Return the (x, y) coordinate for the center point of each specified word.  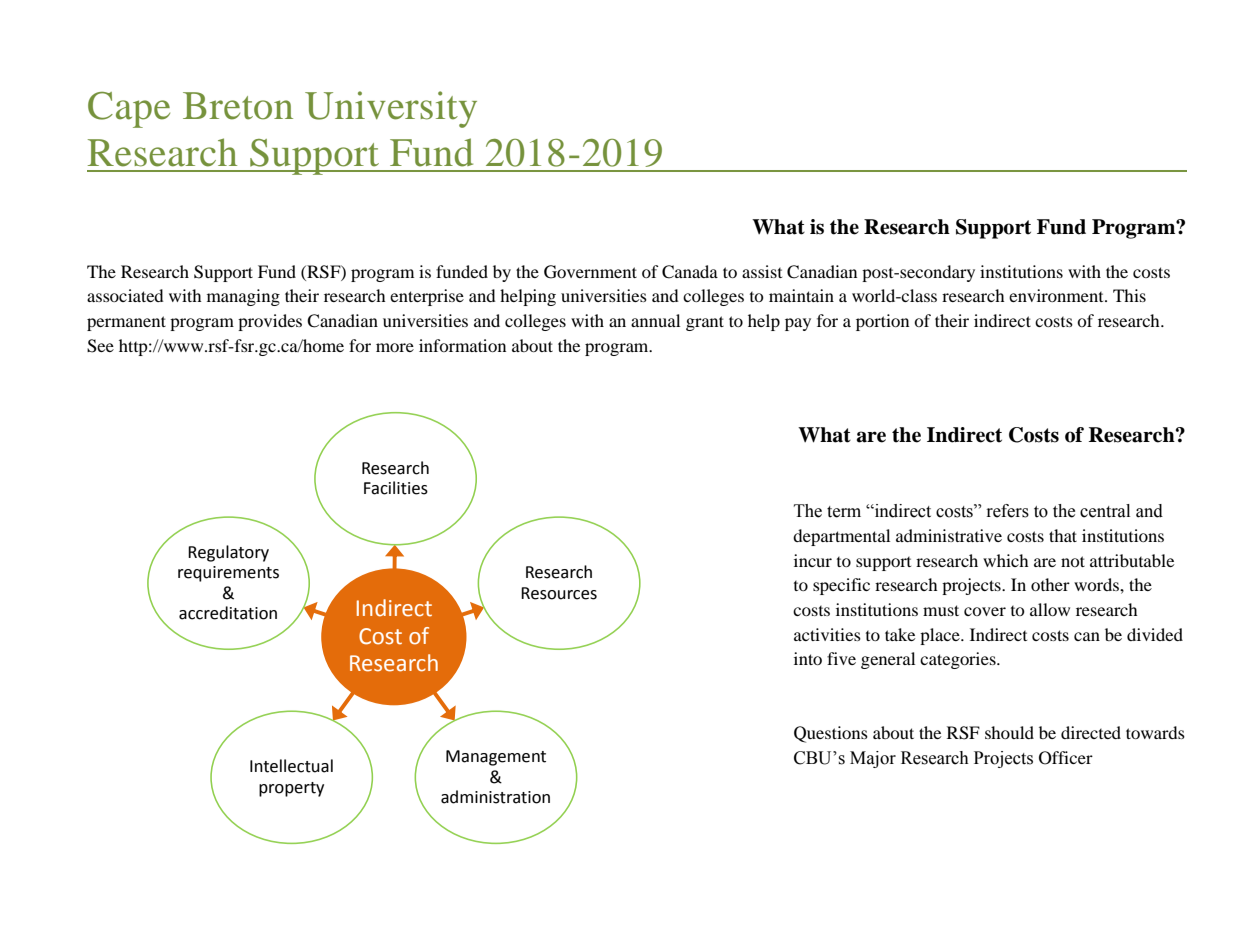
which (1006, 560)
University (391, 109)
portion (882, 322)
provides (270, 322)
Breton (238, 106)
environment (1057, 295)
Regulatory (228, 553)
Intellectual (291, 766)
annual (655, 320)
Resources (559, 593)
